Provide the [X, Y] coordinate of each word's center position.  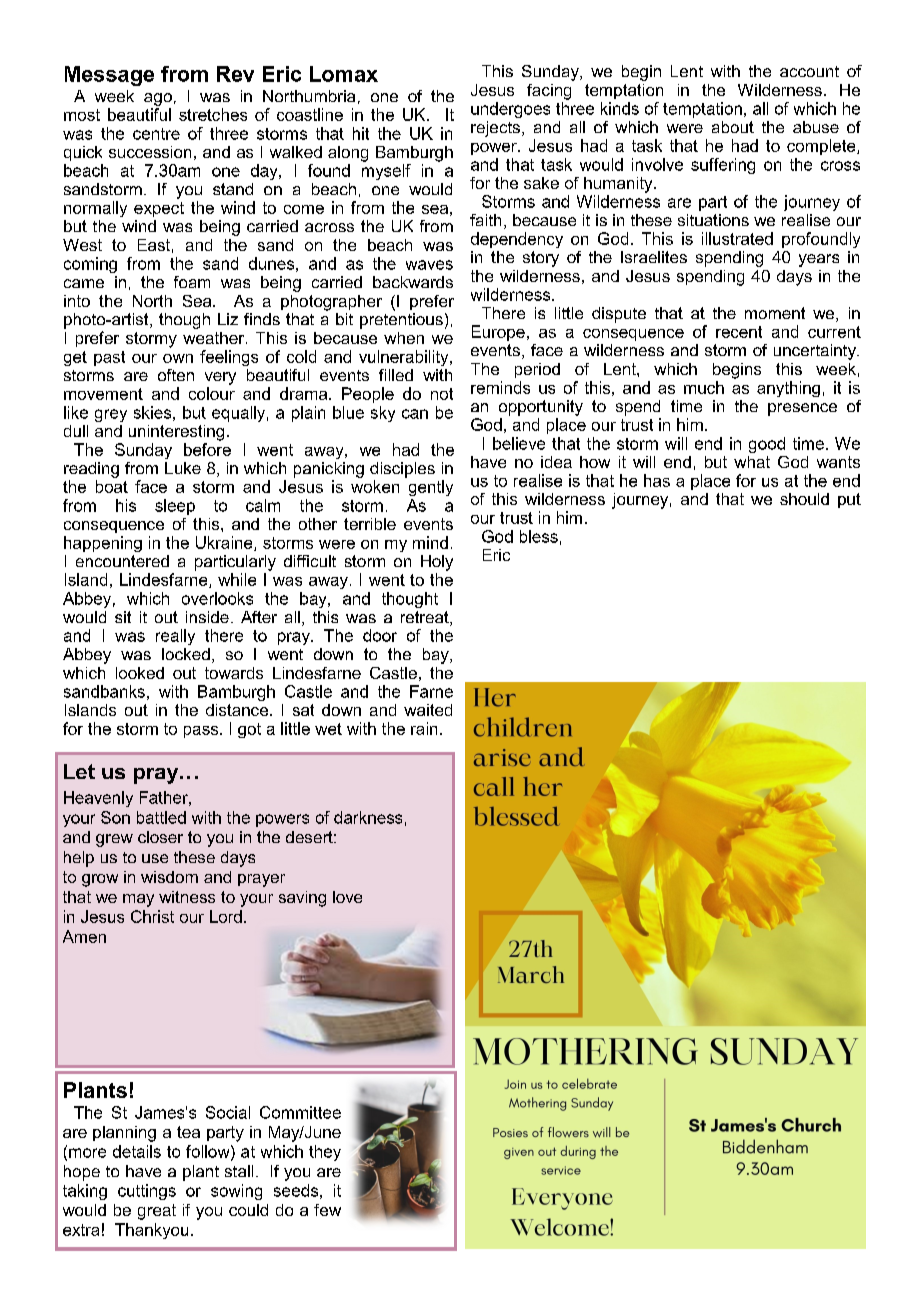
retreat [426, 618]
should [804, 499]
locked [186, 654]
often [176, 375]
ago [158, 99]
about [733, 127]
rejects [495, 129]
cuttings [147, 1192]
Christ [152, 916]
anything [788, 389]
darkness [368, 817]
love [347, 897]
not [442, 394]
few [327, 1210]
